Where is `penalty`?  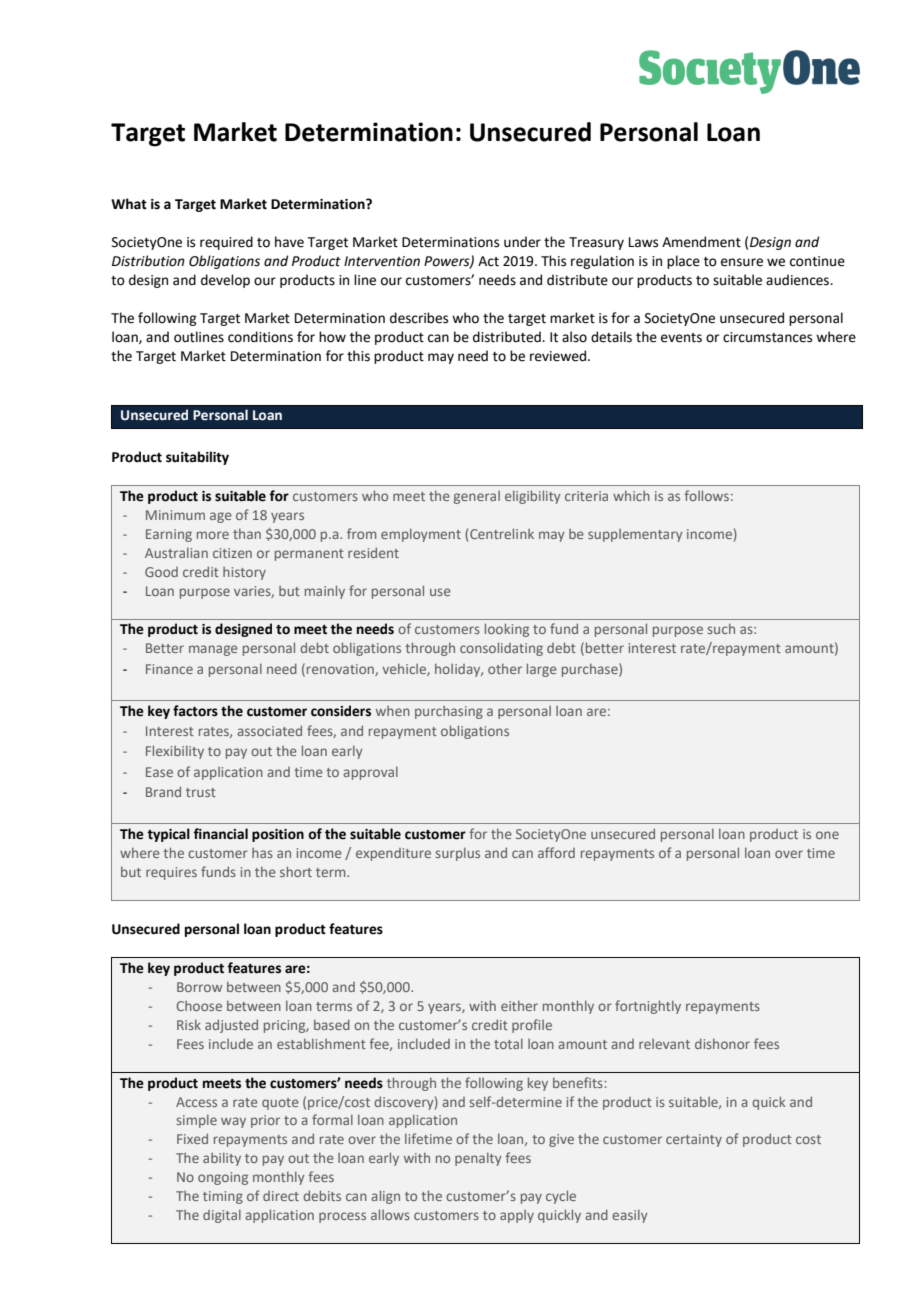
penalty is located at coordinates (478, 1159).
